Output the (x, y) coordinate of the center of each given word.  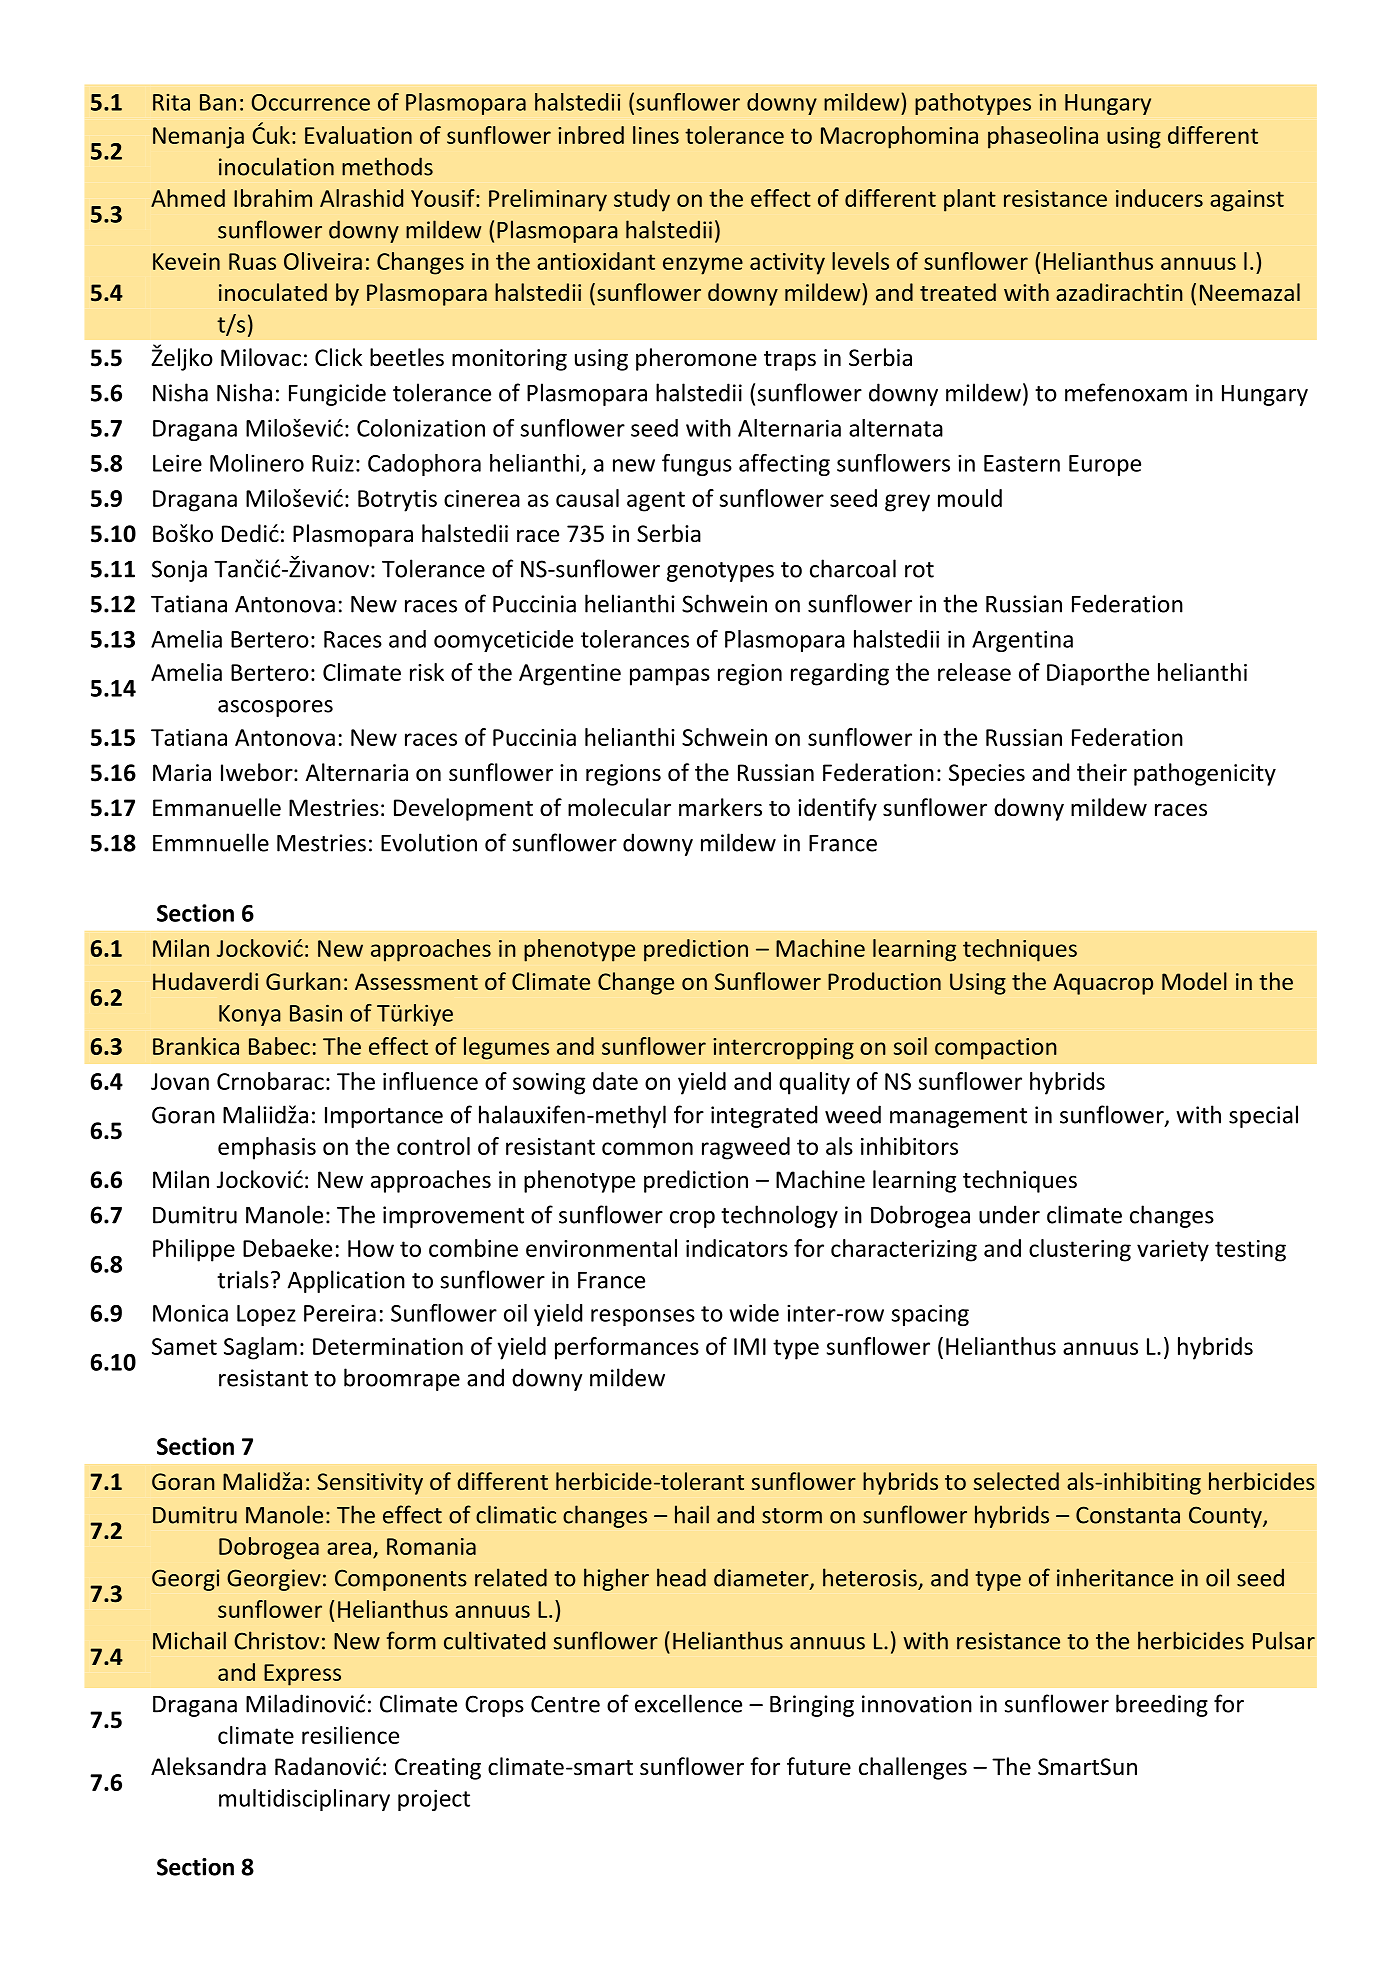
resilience (350, 1735)
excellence (688, 1703)
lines (656, 135)
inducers (1159, 198)
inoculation (276, 166)
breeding (1162, 1705)
